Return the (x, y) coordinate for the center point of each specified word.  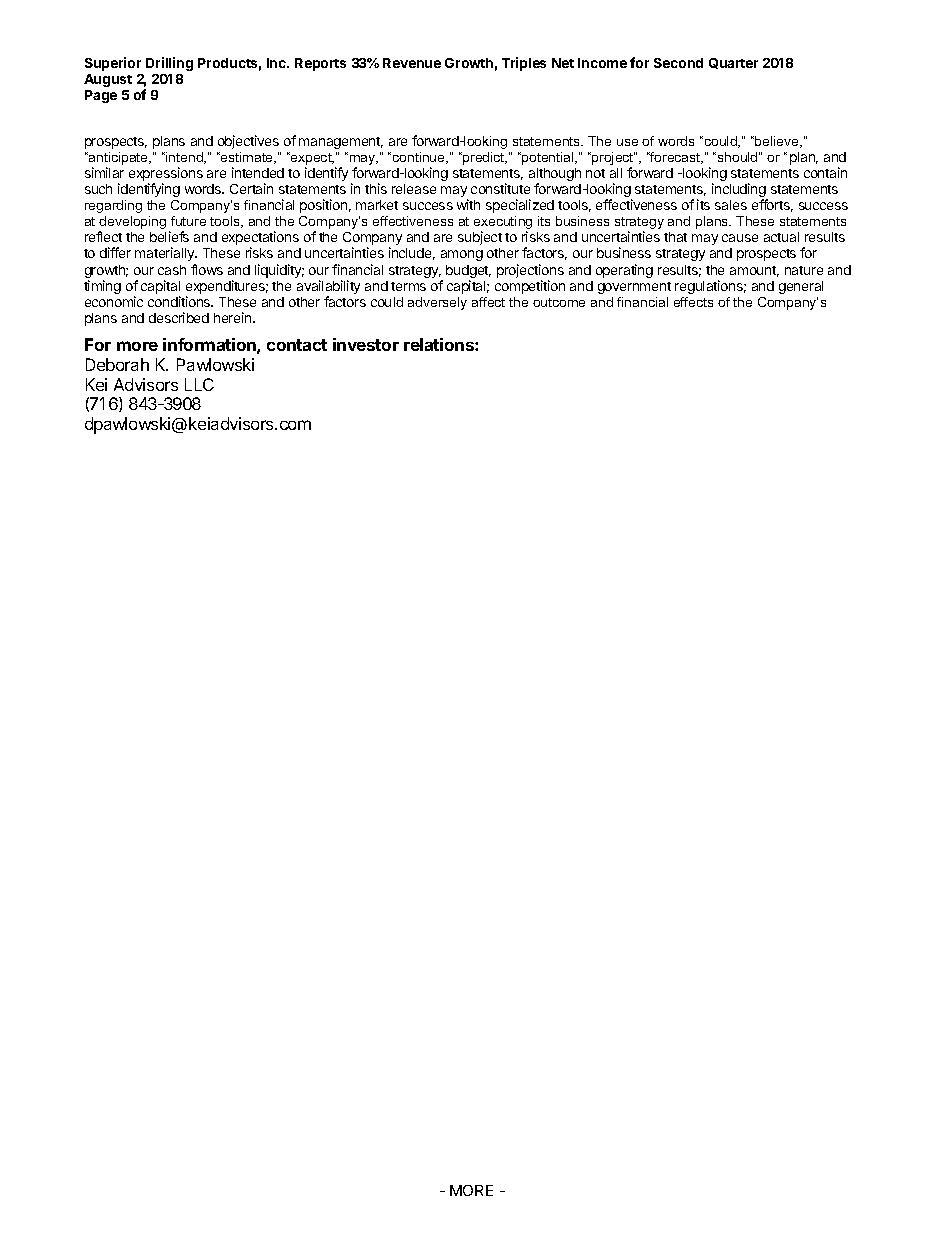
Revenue (412, 63)
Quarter (733, 63)
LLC (199, 384)
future (188, 221)
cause (740, 238)
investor (366, 344)
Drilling (169, 64)
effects (693, 302)
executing (503, 224)
